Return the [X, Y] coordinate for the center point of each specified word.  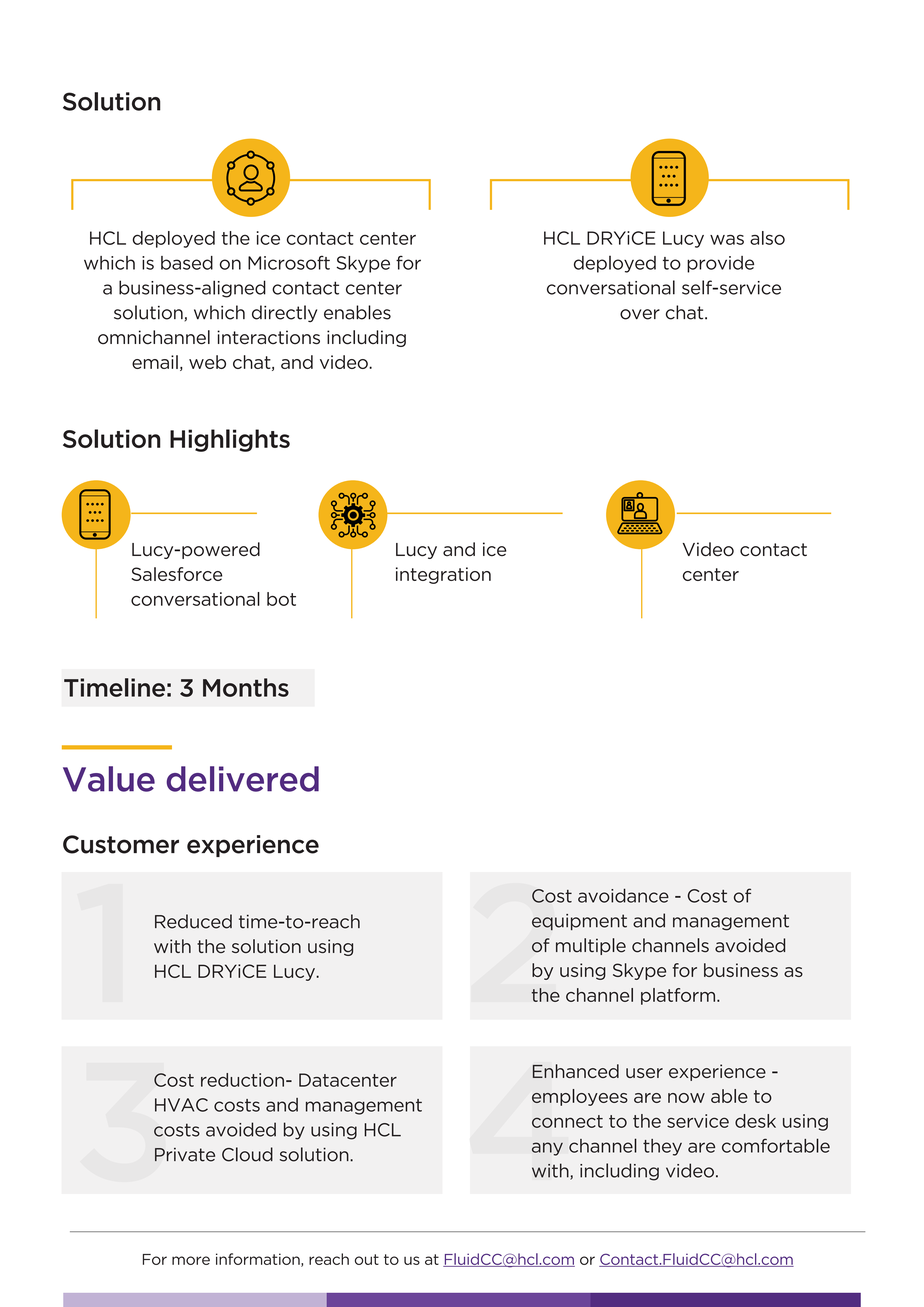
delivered [242, 779]
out [367, 1259]
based [187, 263]
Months [246, 687]
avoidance [623, 895]
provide [720, 264]
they [662, 1147]
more [191, 1260]
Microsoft [289, 262]
